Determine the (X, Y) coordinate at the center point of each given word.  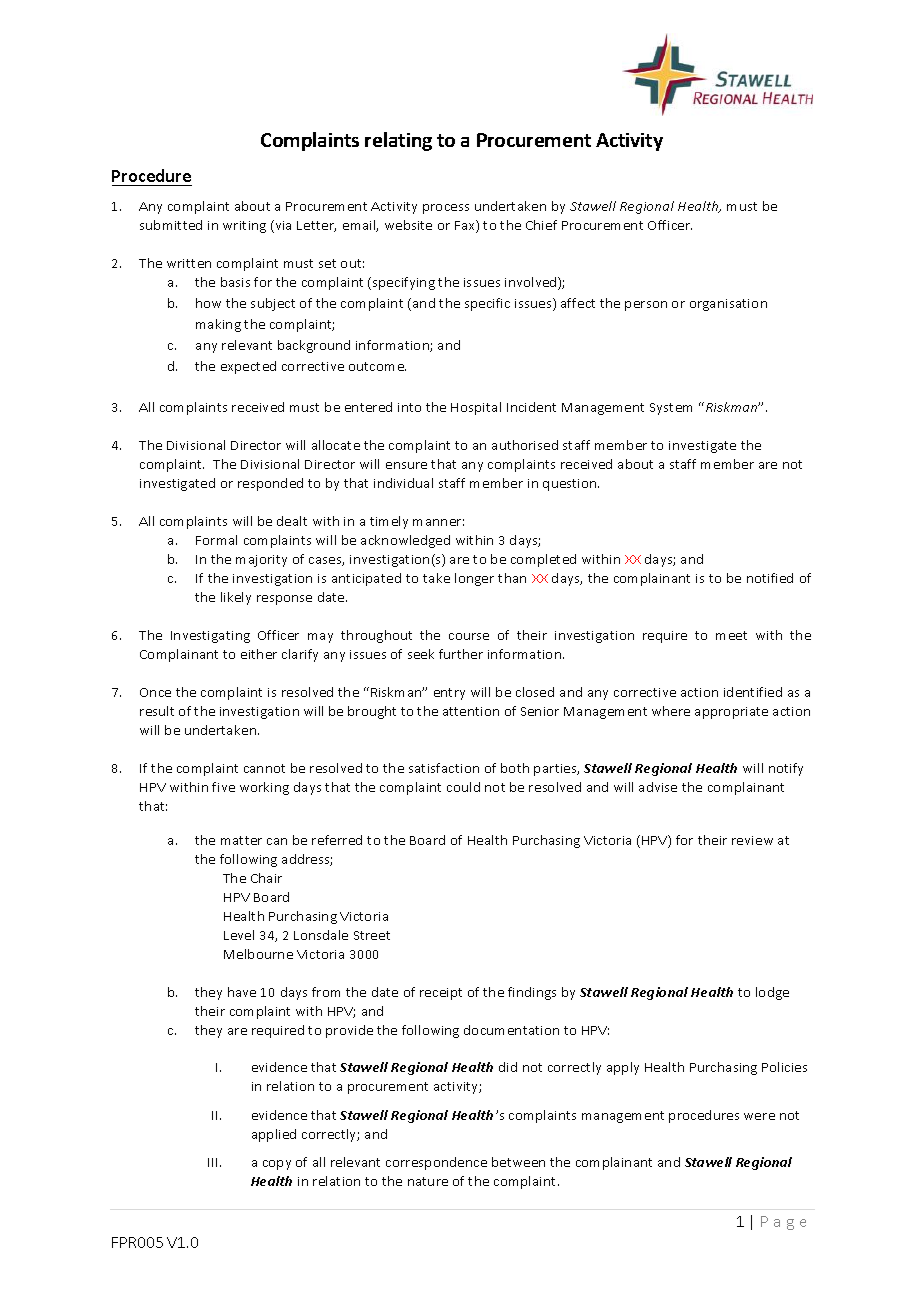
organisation (728, 305)
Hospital (476, 408)
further (461, 654)
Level (239, 935)
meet (731, 635)
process (446, 209)
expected (248, 367)
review (752, 840)
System (671, 409)
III (214, 1162)
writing (244, 227)
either (259, 654)
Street (372, 935)
